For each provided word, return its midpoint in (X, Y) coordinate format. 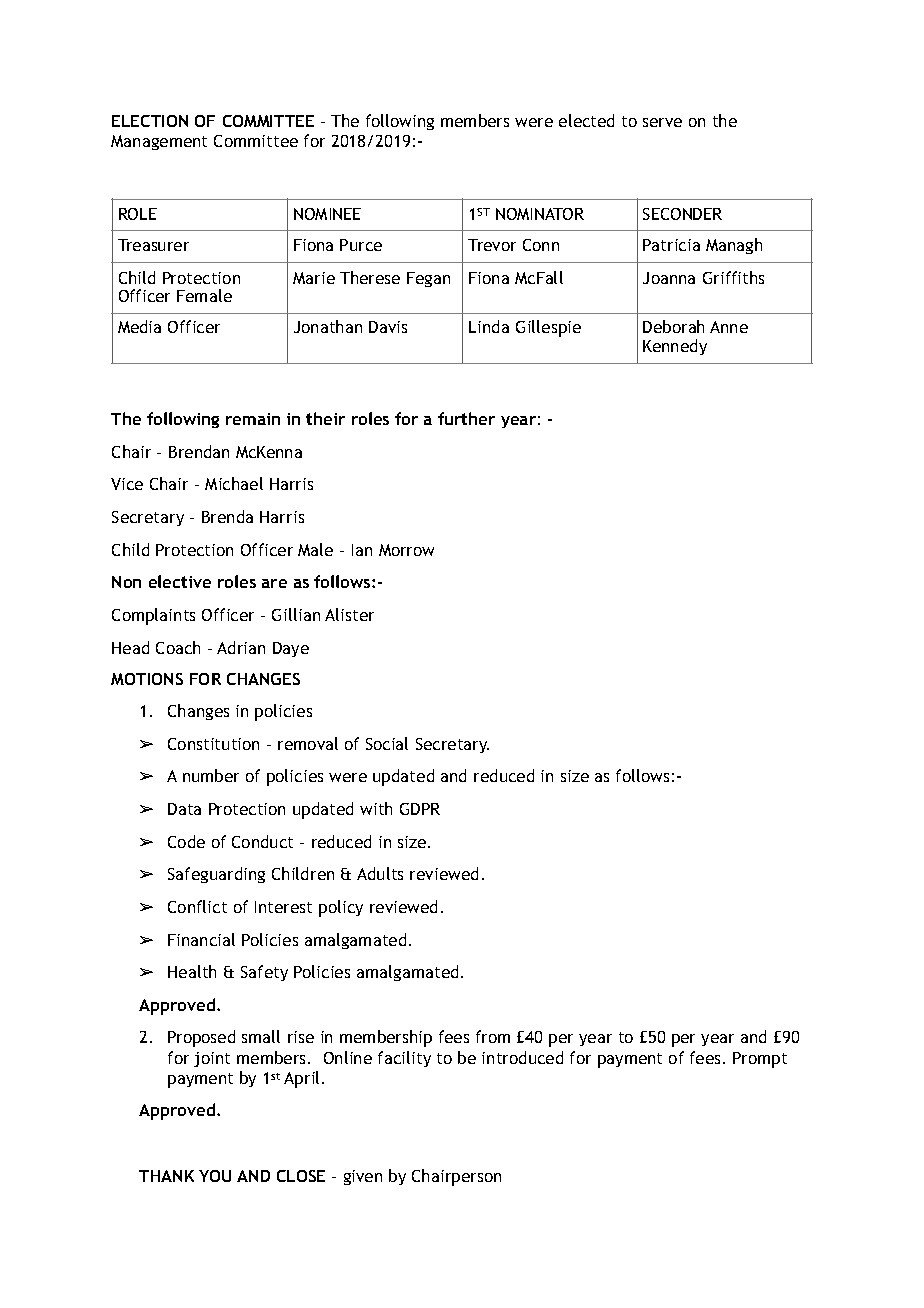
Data (184, 809)
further (466, 418)
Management (159, 142)
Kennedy (675, 347)
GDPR (420, 809)
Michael (234, 483)
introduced (522, 1057)
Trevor (492, 245)
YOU (215, 1176)
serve (662, 122)
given (363, 1177)
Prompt (760, 1060)
